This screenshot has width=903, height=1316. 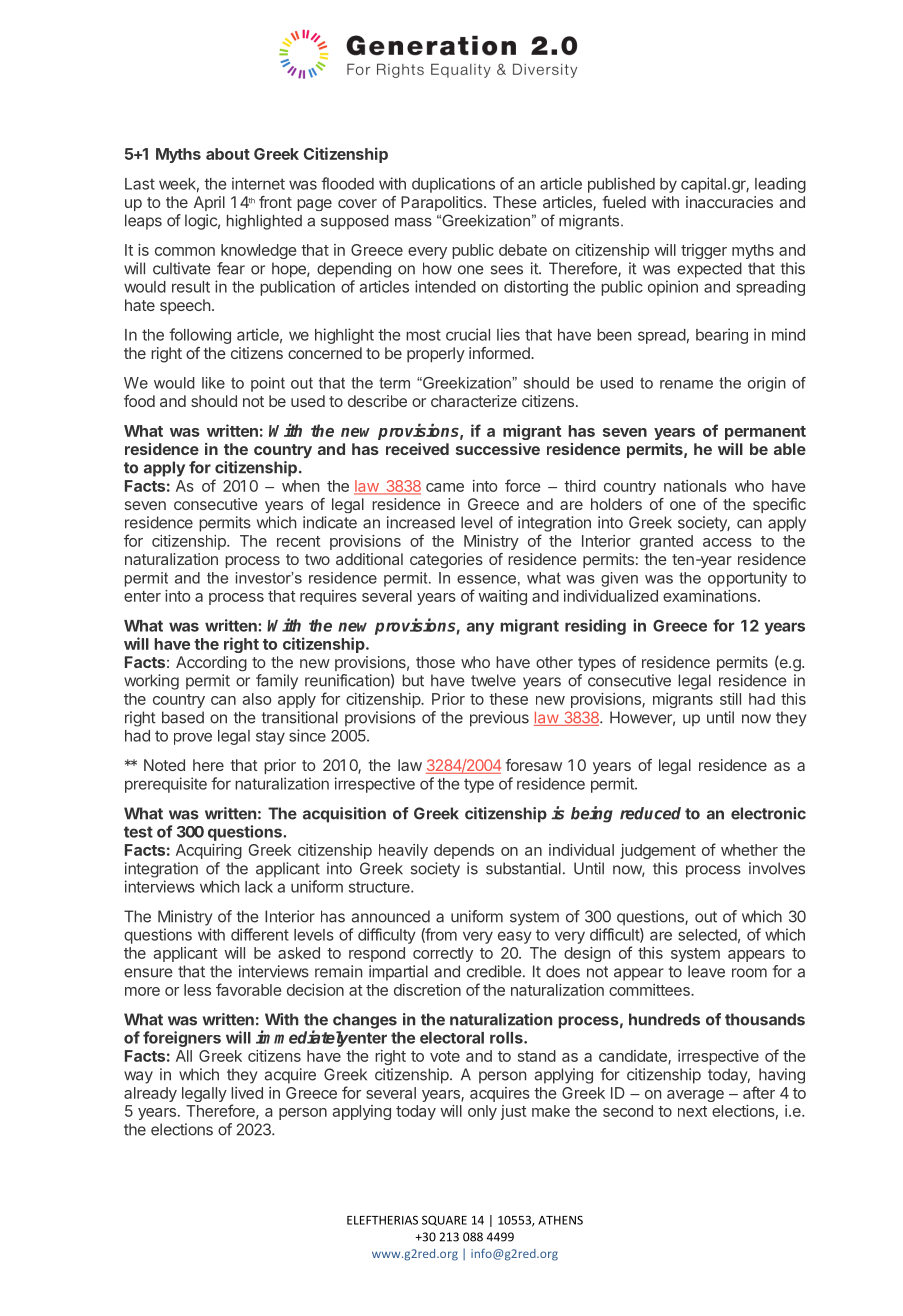 I want to click on Acquiring, so click(x=209, y=851).
